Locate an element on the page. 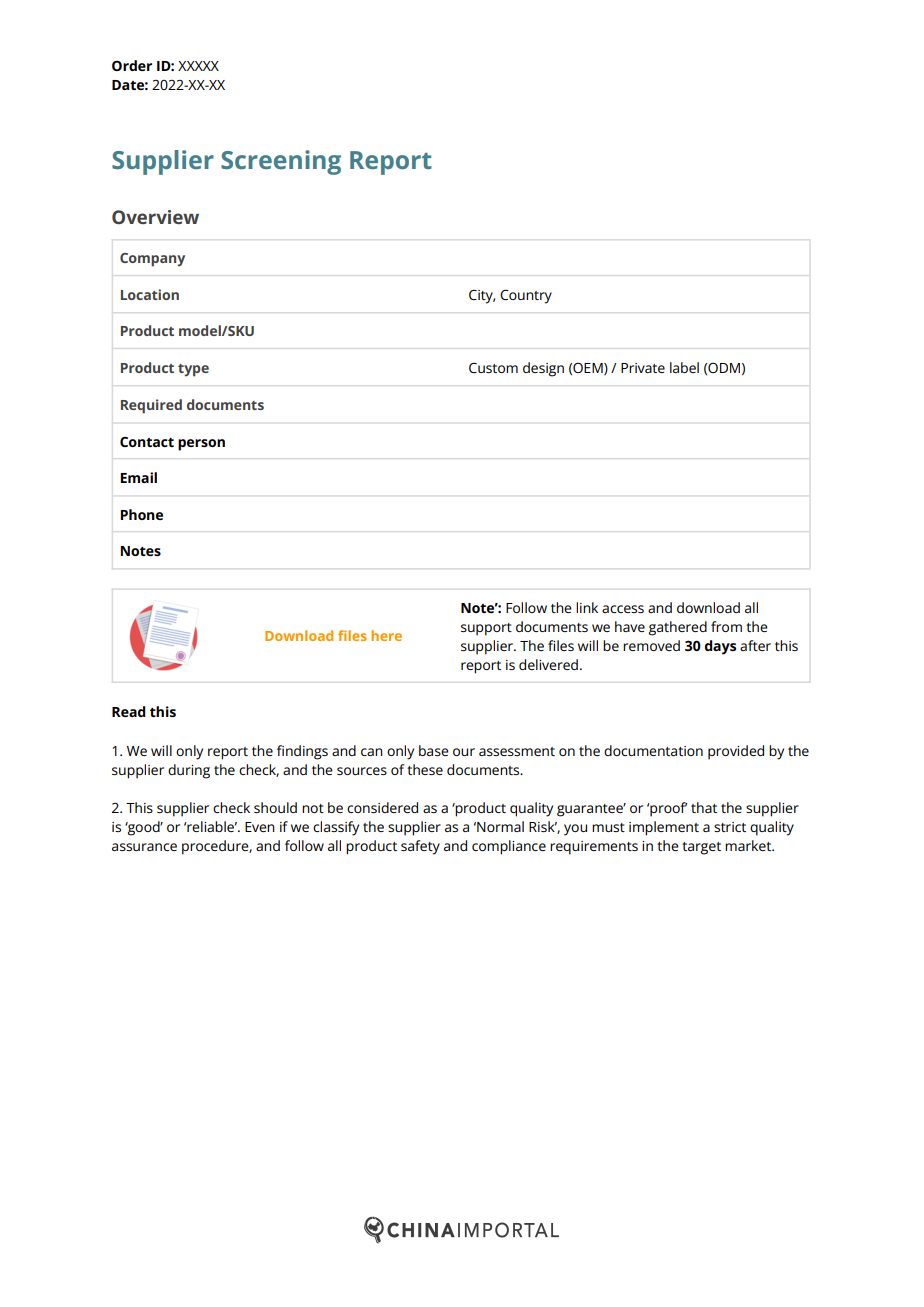 The image size is (924, 1307). Screening is located at coordinates (281, 162).
